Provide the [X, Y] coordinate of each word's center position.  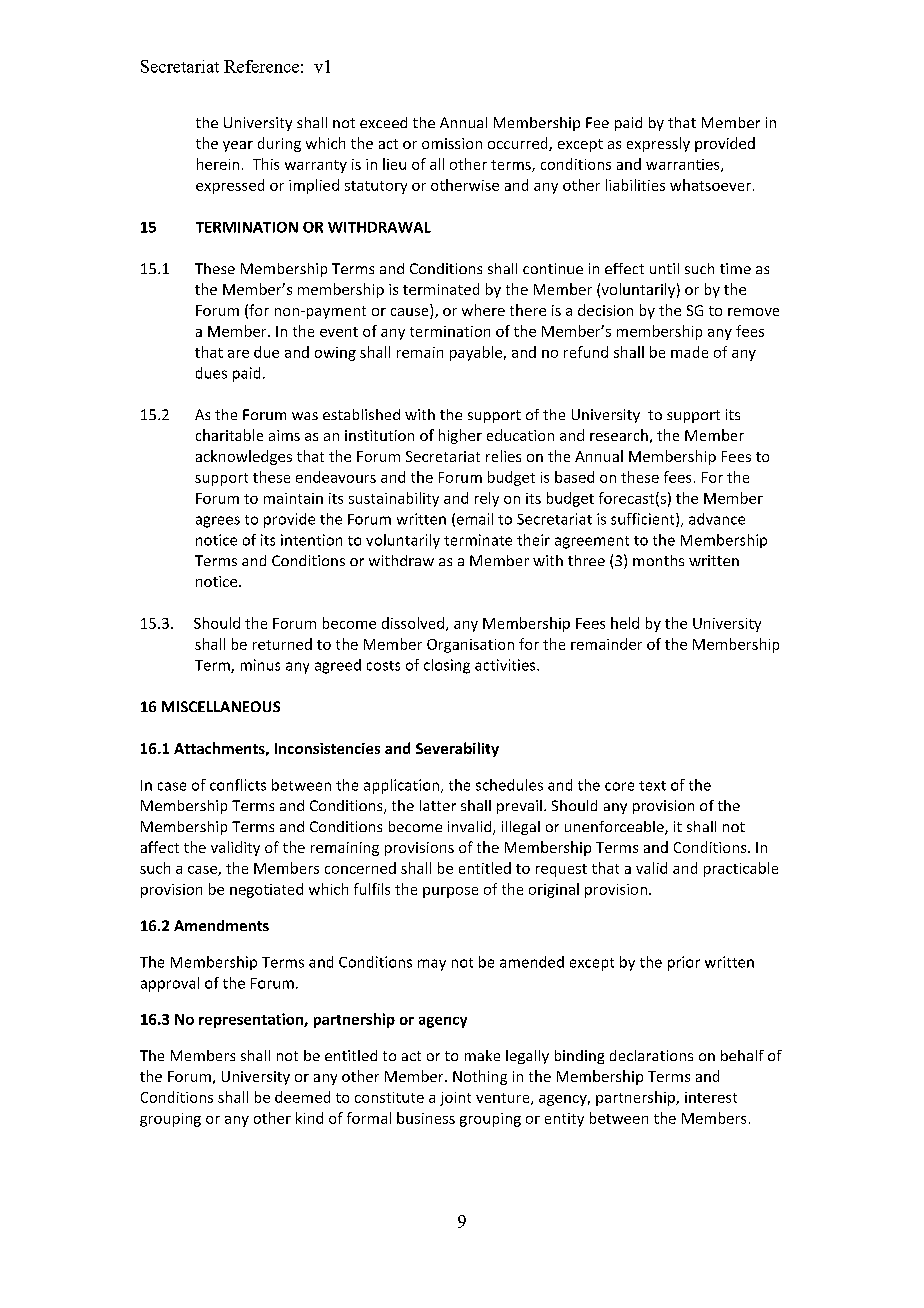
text [652, 786]
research [619, 435]
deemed [302, 1097]
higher [460, 436]
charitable [229, 435]
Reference [261, 66]
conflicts [238, 785]
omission [452, 143]
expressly [658, 144]
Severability [457, 749]
